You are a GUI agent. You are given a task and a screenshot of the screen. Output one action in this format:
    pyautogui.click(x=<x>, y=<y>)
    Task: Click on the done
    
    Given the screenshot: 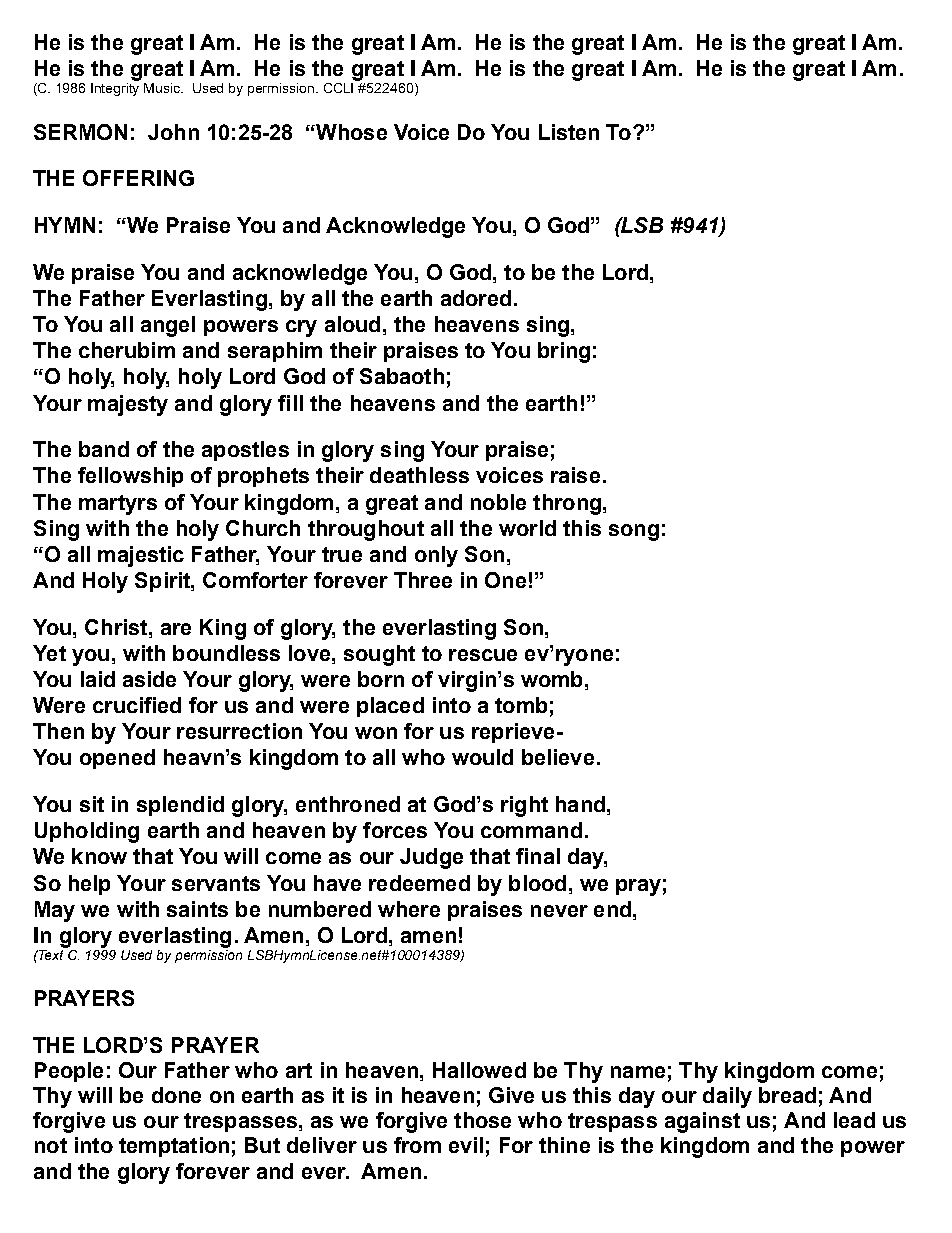 What is the action you would take?
    pyautogui.click(x=176, y=1095)
